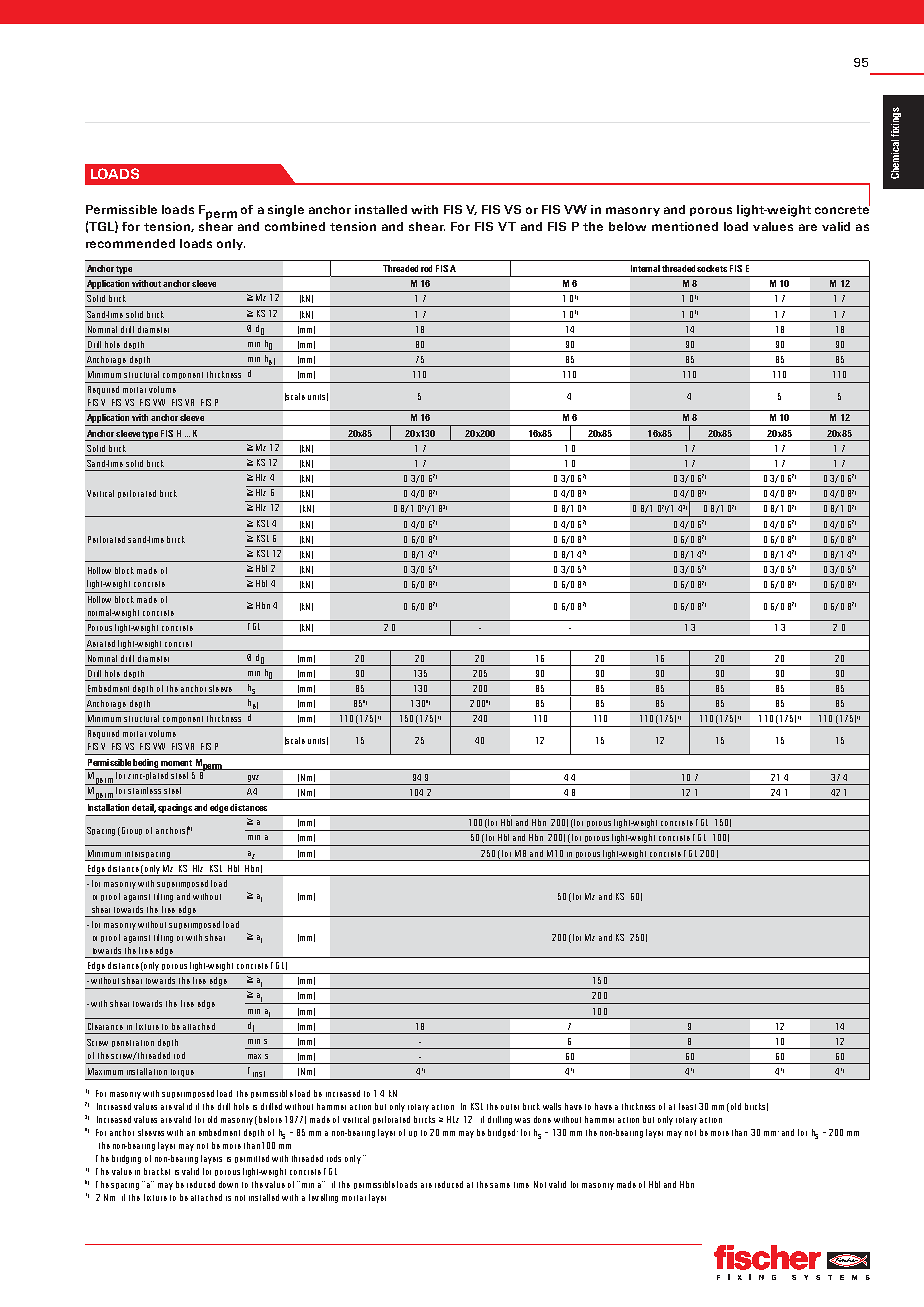 This screenshot has width=924, height=1307. I want to click on combined, so click(295, 226).
